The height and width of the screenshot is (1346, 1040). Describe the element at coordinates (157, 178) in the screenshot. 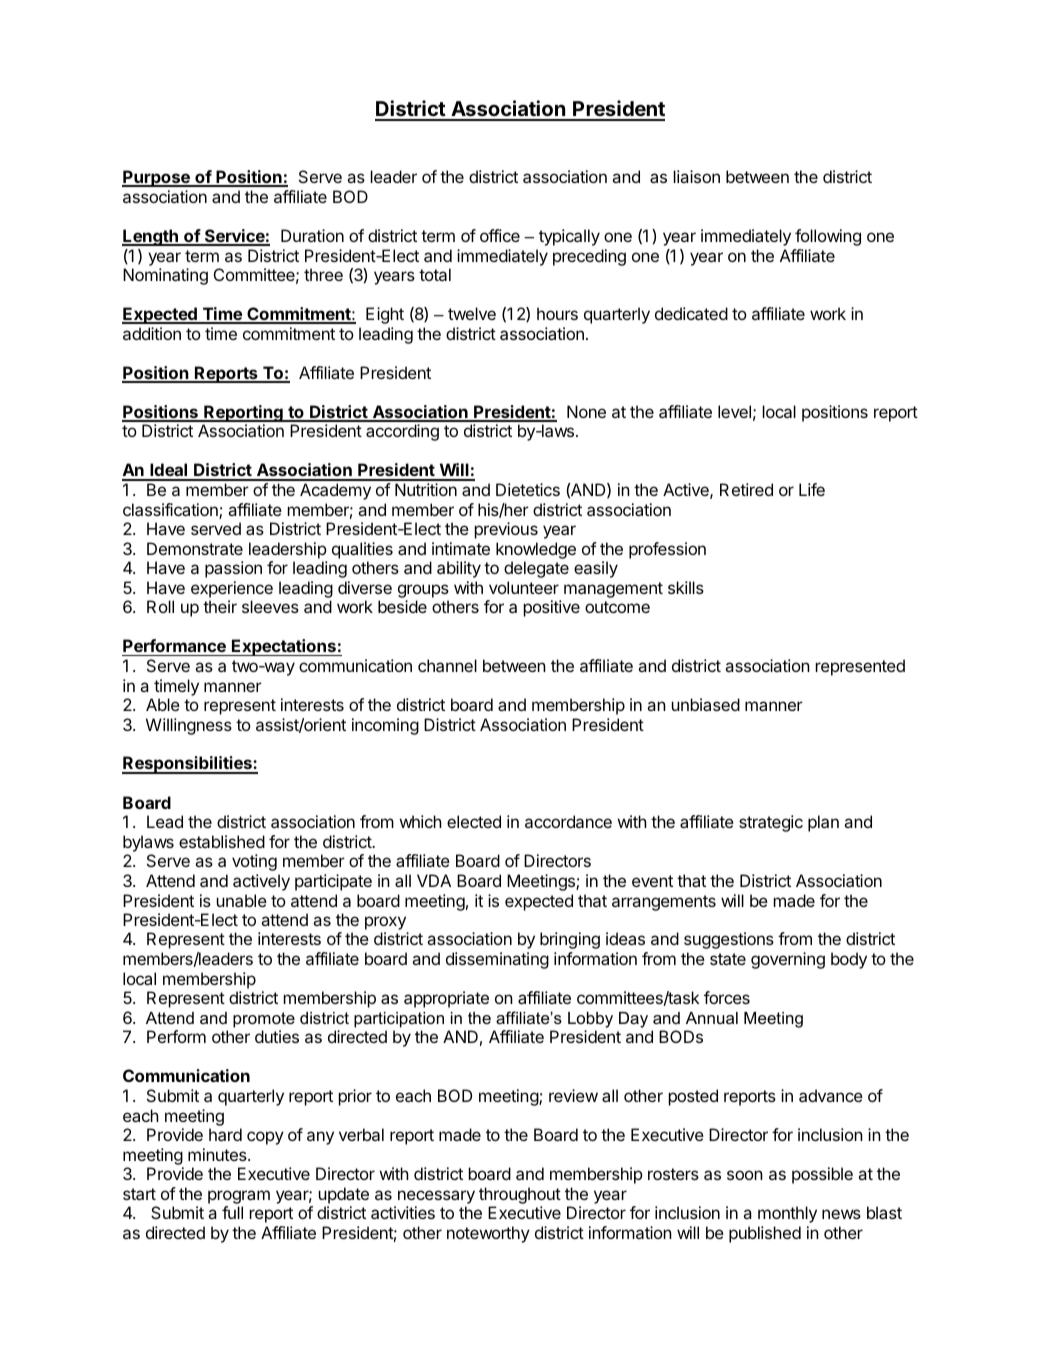

I see `Purpose` at that location.
